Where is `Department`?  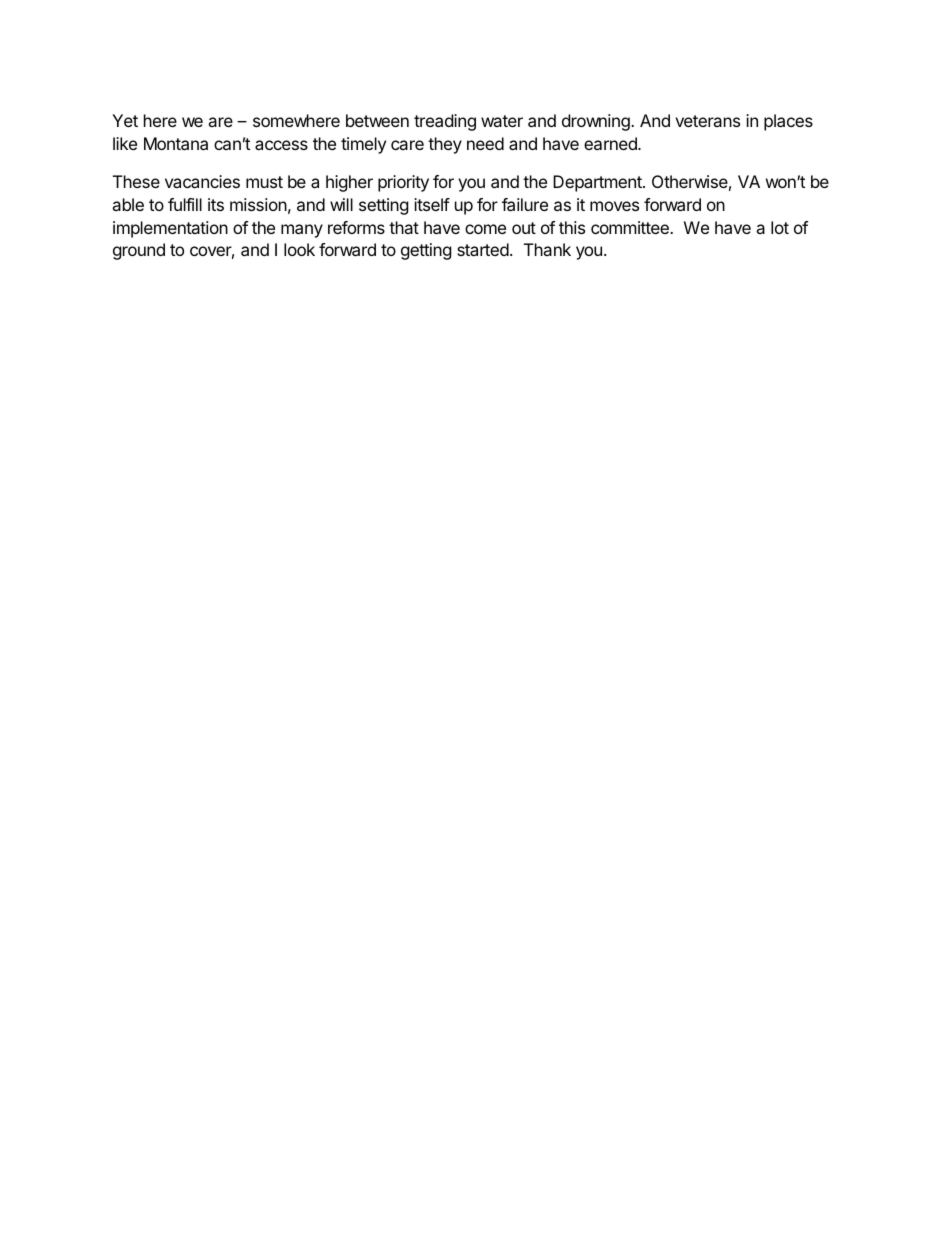
Department is located at coordinates (598, 183).
